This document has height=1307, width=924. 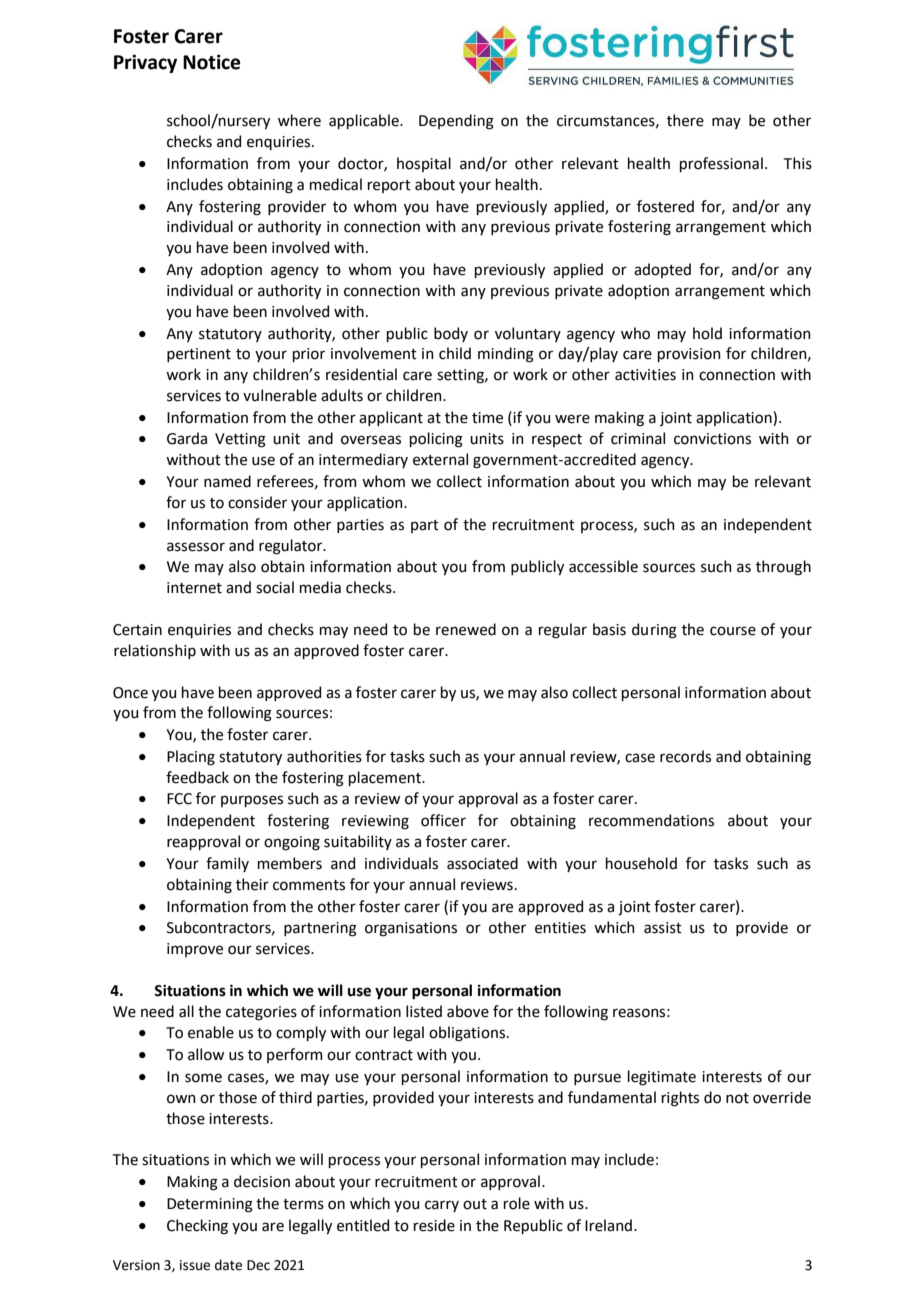 What do you see at coordinates (663, 928) in the document?
I see `assist` at bounding box center [663, 928].
